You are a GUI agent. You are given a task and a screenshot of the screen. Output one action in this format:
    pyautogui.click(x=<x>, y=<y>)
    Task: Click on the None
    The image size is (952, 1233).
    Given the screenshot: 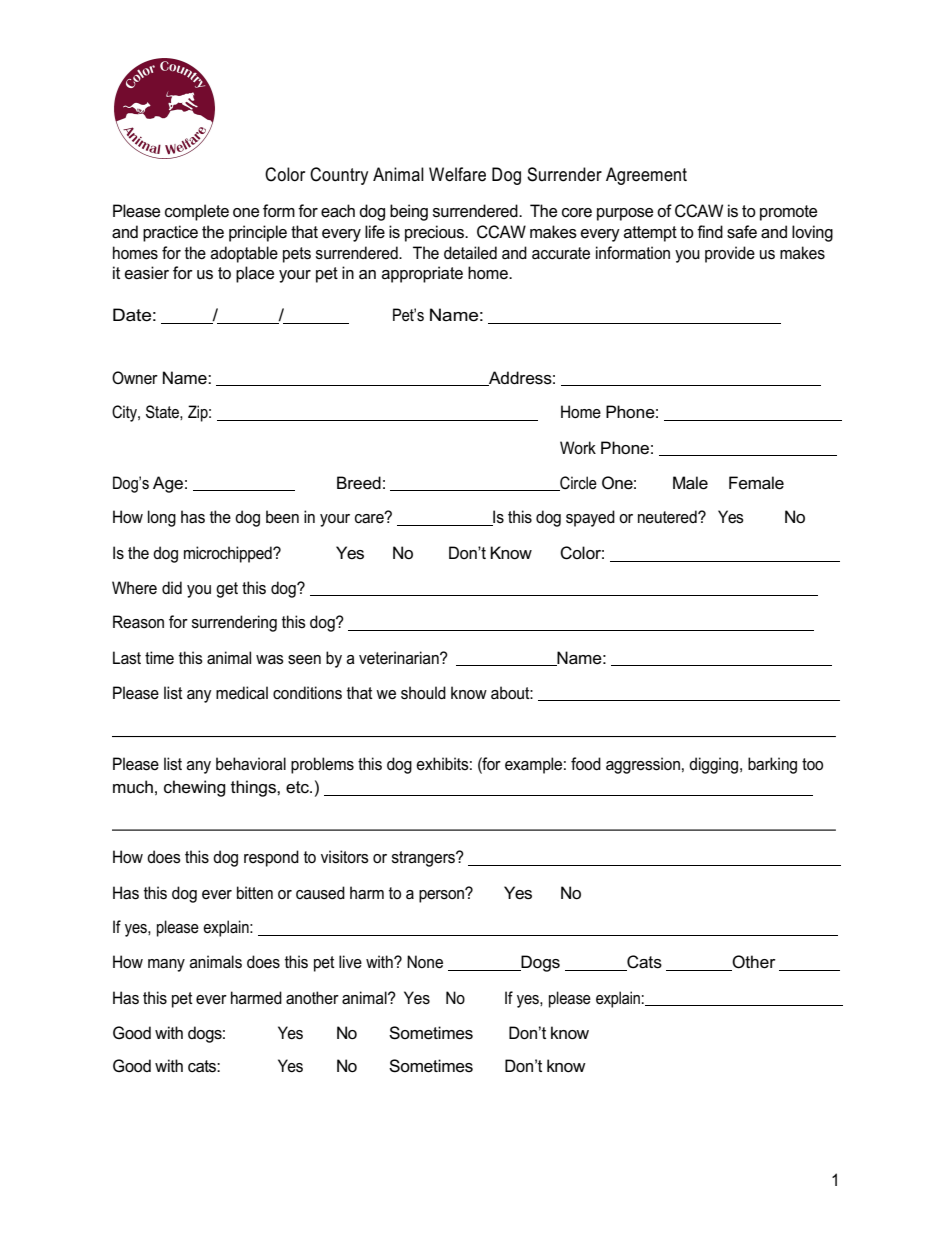 What is the action you would take?
    pyautogui.click(x=425, y=962)
